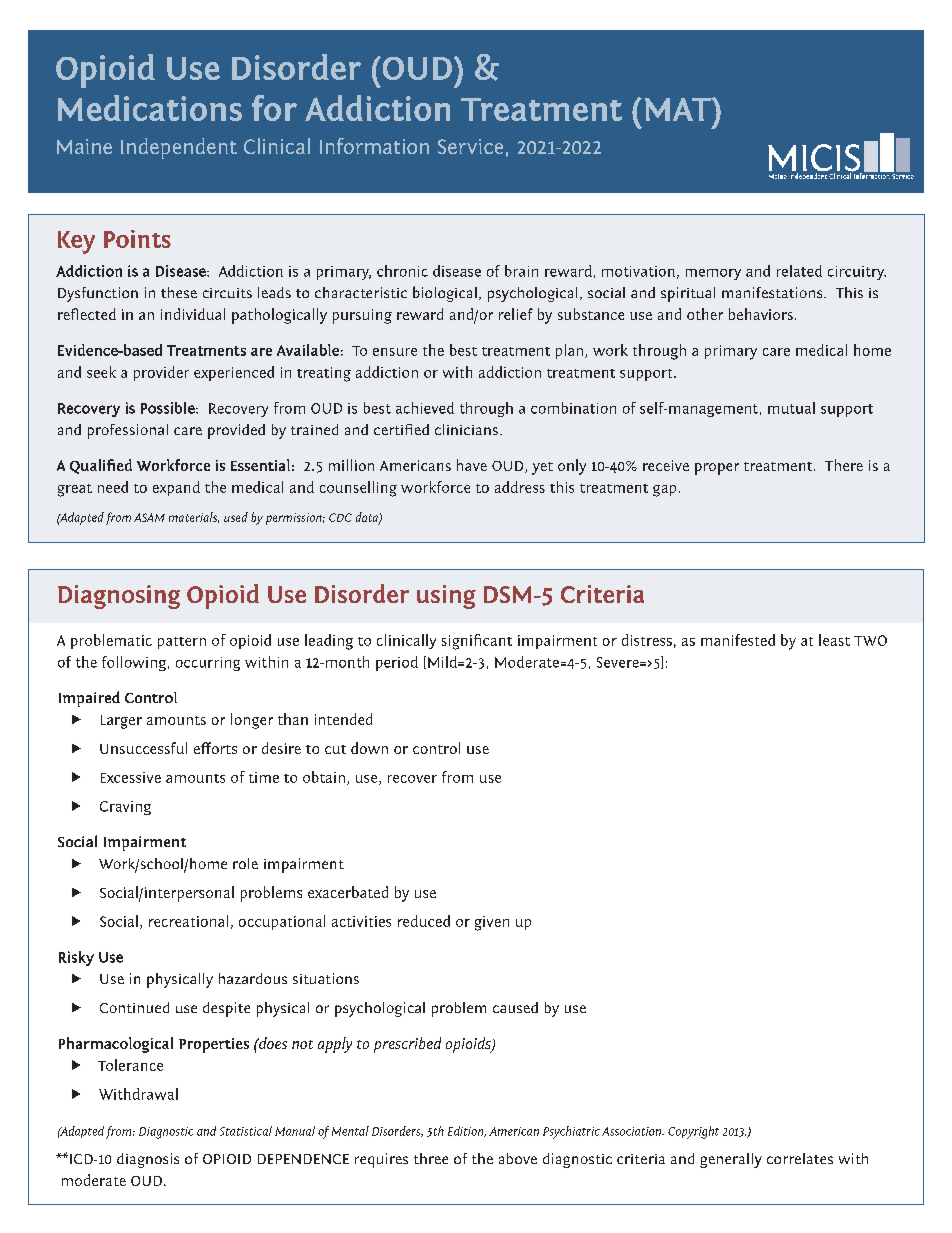  I want to click on down, so click(369, 748).
